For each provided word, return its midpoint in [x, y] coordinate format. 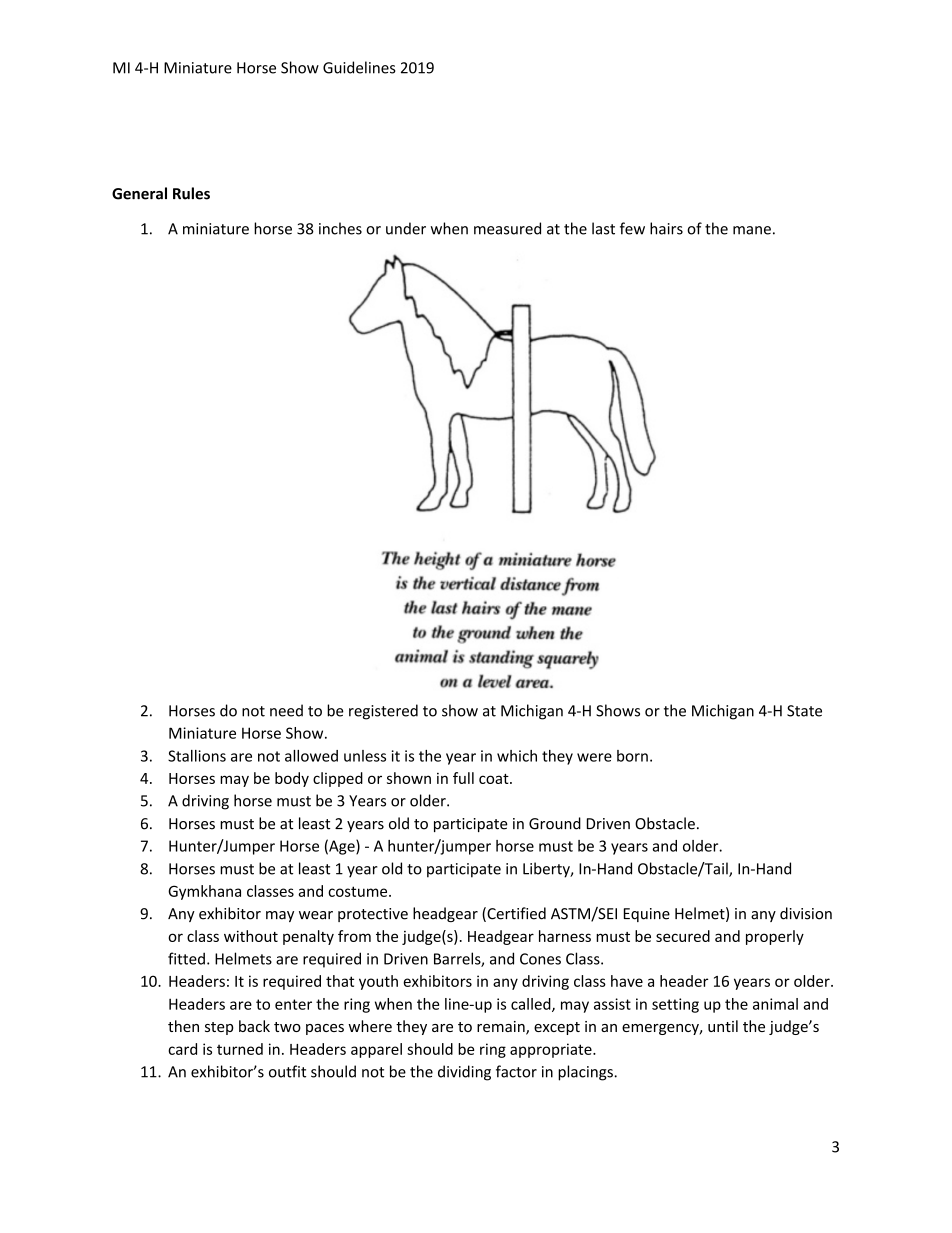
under [406, 228]
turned [240, 1049]
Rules [191, 193]
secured [683, 936]
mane [752, 230]
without [251, 936]
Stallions [197, 756]
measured [507, 228]
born [632, 756]
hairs [666, 228]
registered [383, 712]
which [517, 756]
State [804, 711]
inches [340, 228]
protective [373, 915]
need [286, 710]
